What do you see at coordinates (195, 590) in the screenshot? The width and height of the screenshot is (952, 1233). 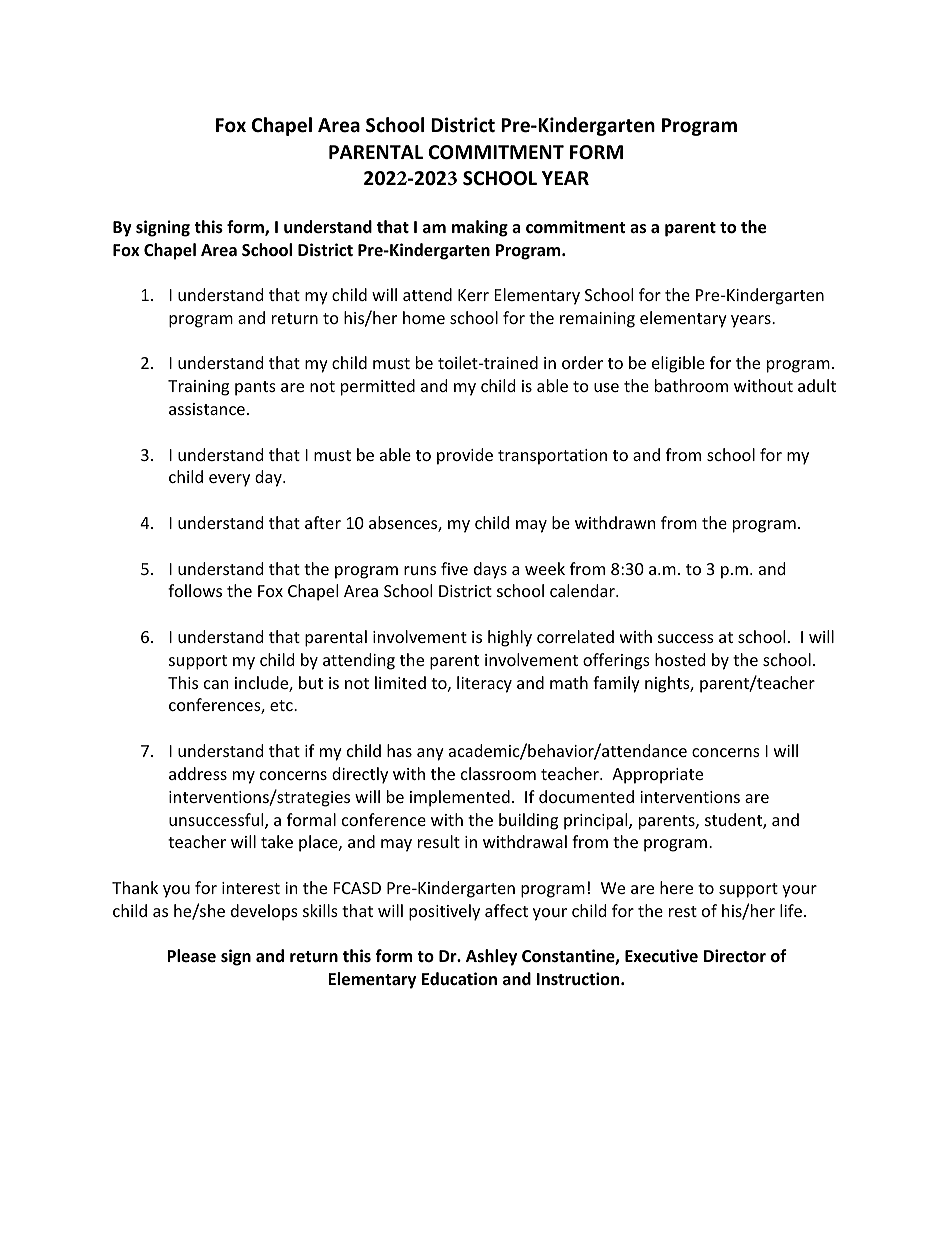 I see `follows` at bounding box center [195, 590].
